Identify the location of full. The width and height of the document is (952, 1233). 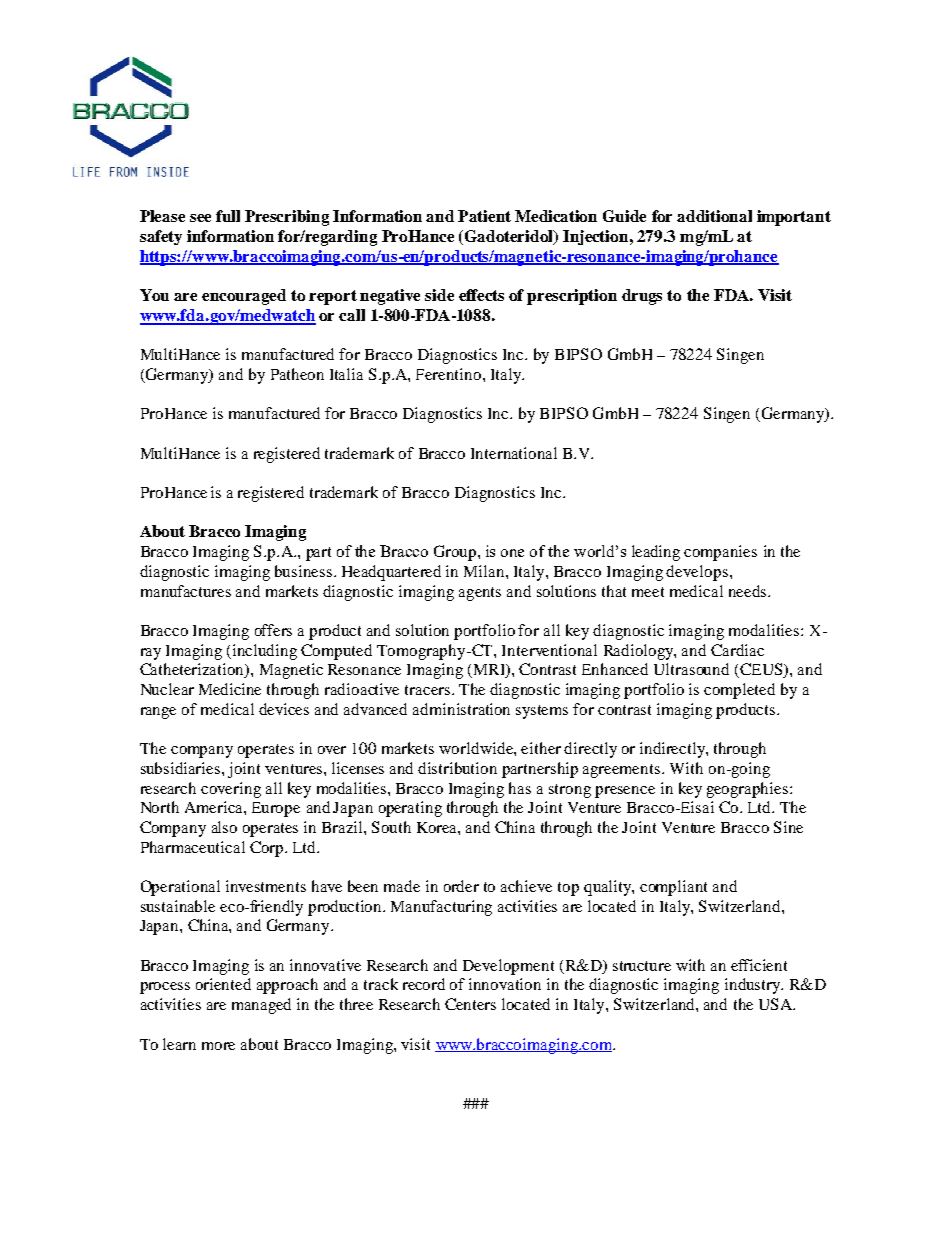
(228, 216).
